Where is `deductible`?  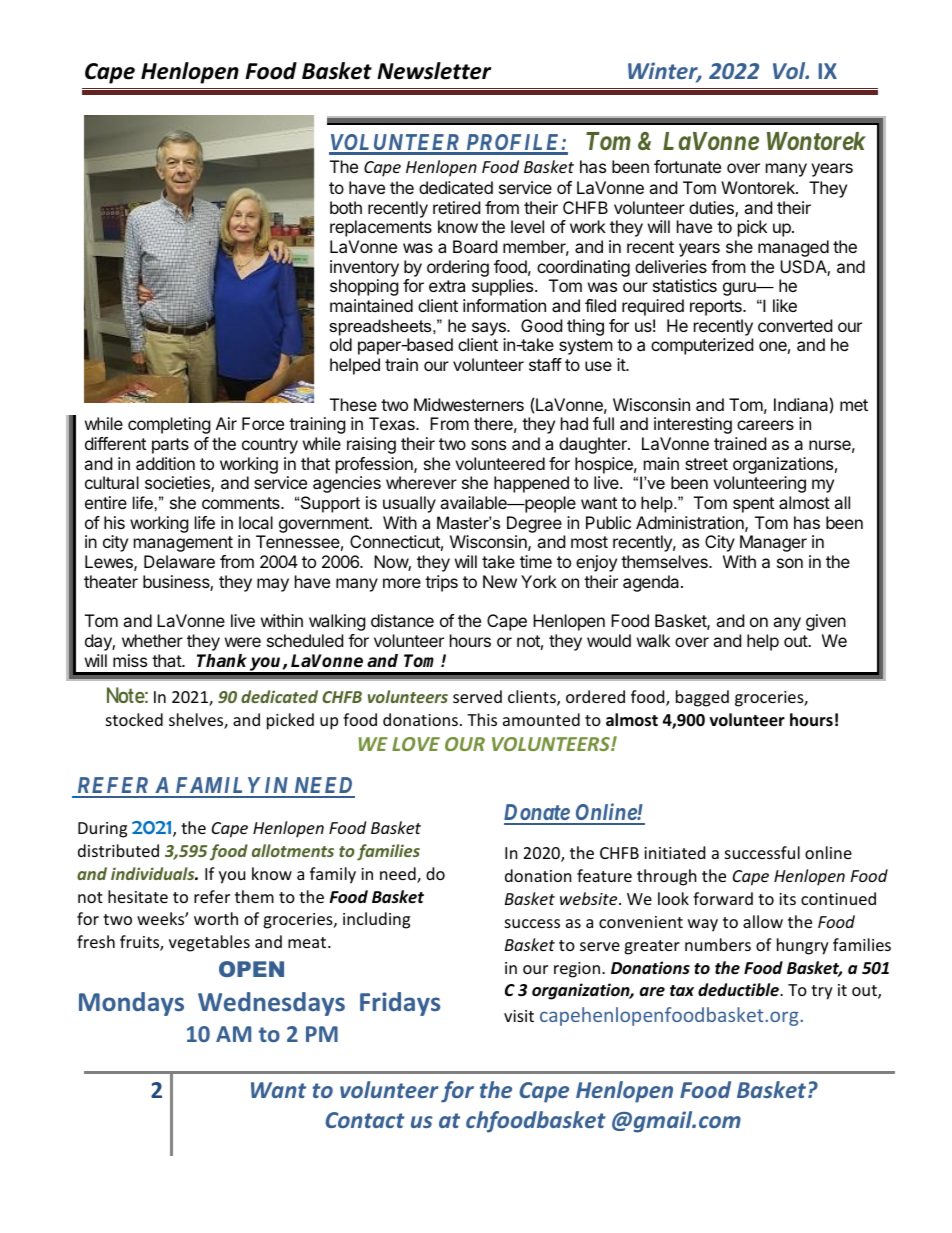 deductible is located at coordinates (739, 990).
